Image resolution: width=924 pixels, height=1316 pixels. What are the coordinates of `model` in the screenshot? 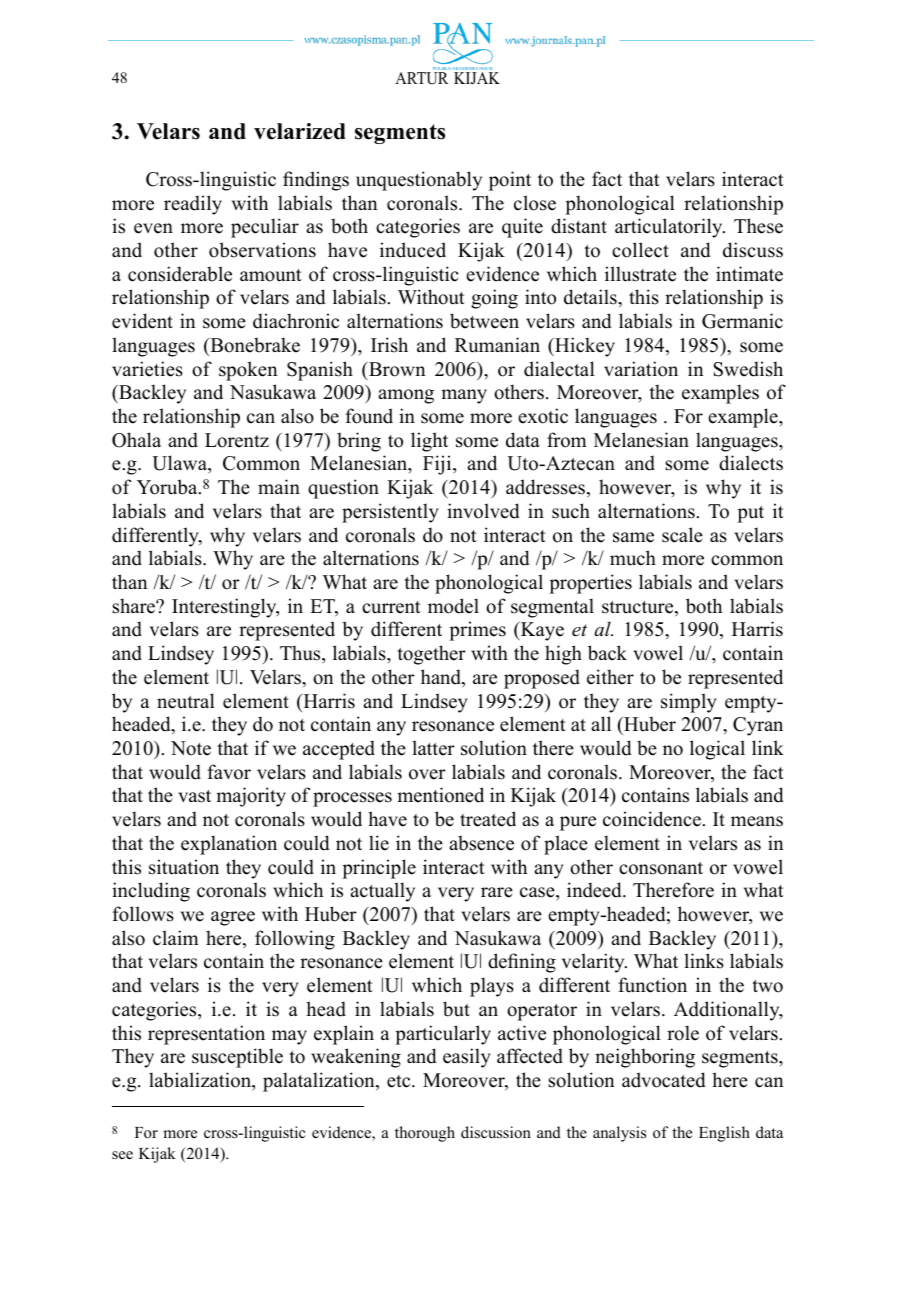 It's located at (453, 606).
